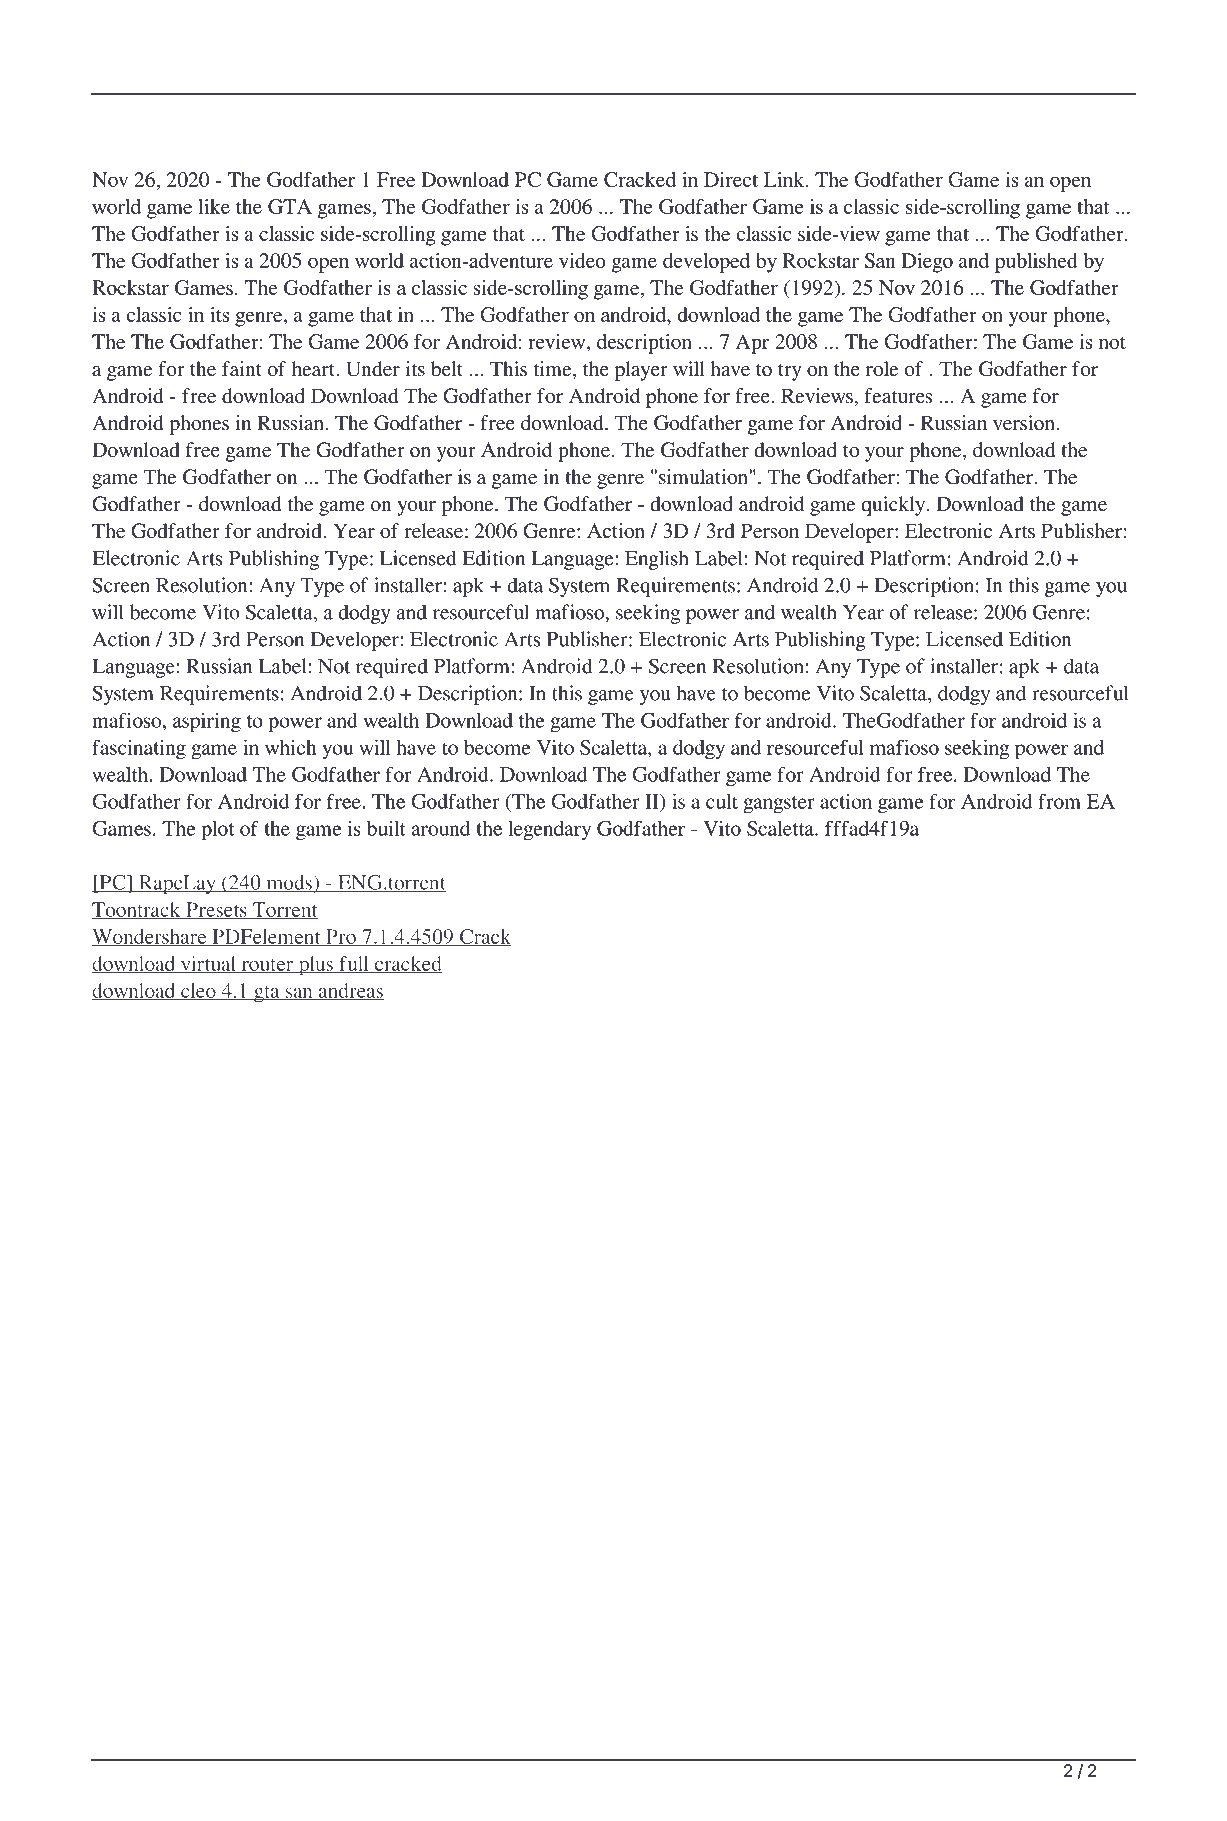 This document has height=1821, width=1227. I want to click on English, so click(657, 560).
